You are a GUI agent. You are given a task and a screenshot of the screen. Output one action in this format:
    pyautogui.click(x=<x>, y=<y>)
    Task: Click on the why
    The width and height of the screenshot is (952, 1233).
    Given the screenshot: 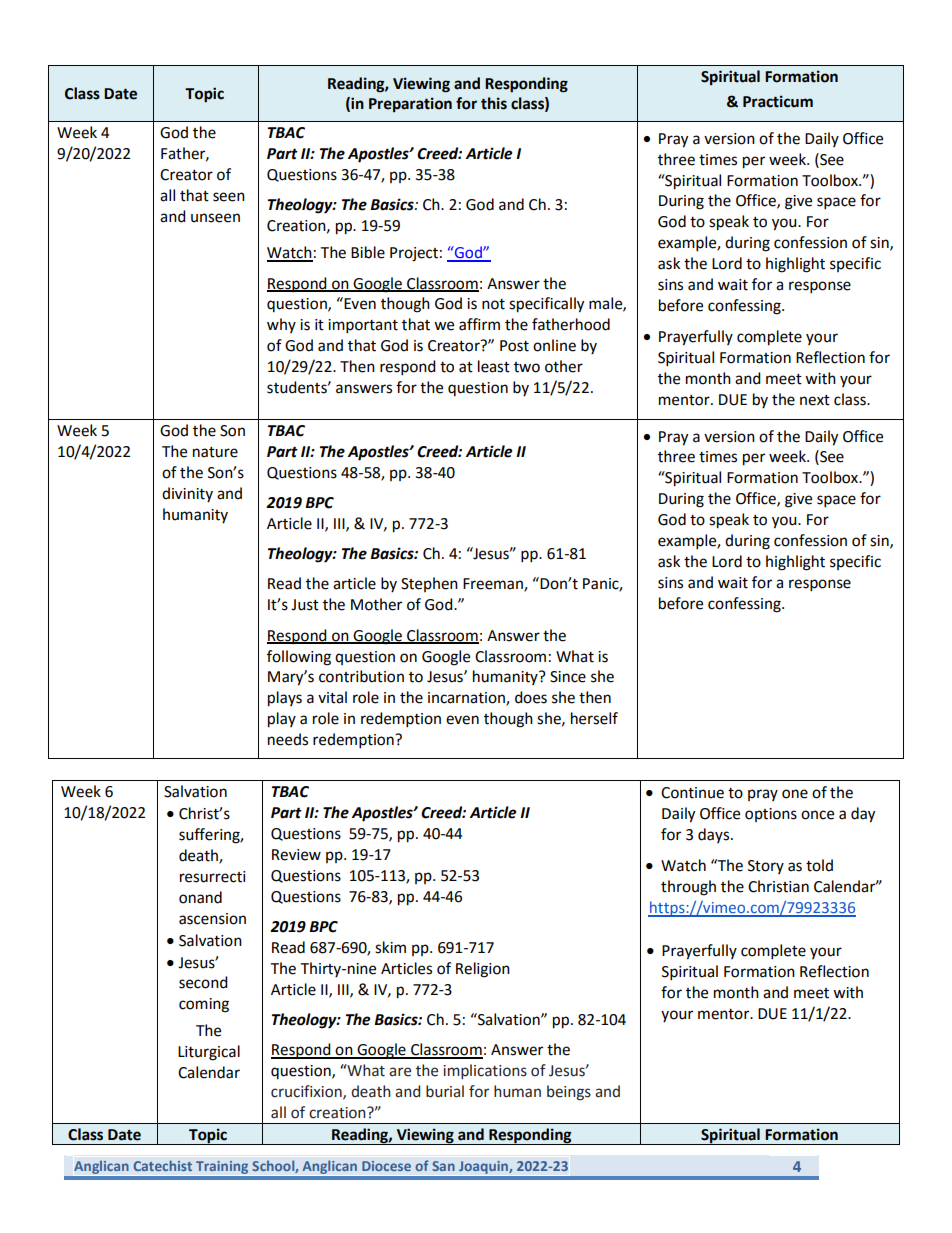 What is the action you would take?
    pyautogui.click(x=281, y=325)
